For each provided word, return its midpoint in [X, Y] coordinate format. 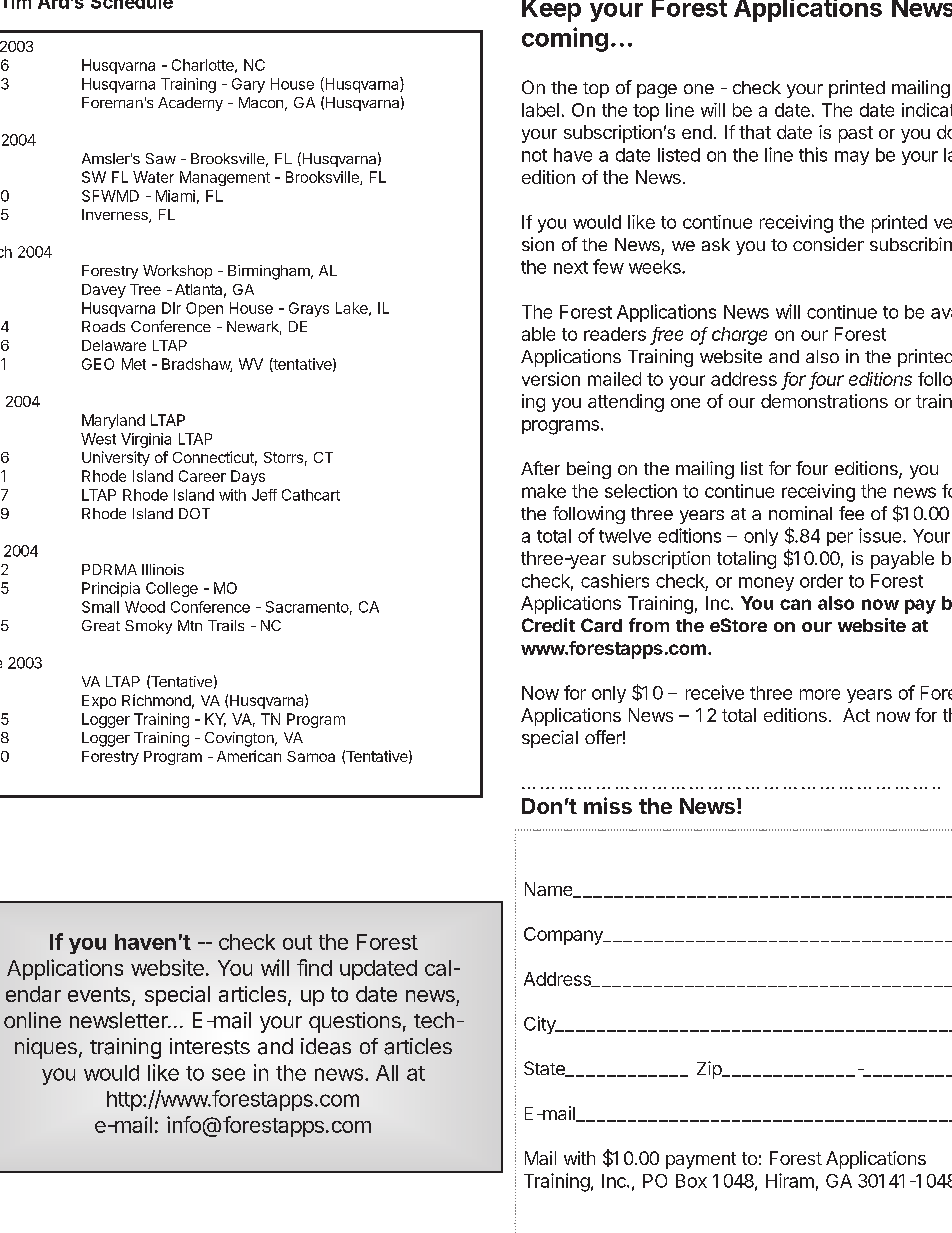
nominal [800, 513]
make [544, 491]
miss [608, 805]
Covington [240, 739]
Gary [248, 85]
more [820, 694]
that [755, 132]
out [297, 942]
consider [828, 244]
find [314, 967]
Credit [548, 625]
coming [565, 39]
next [571, 267]
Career [202, 476]
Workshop [177, 272]
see [228, 1074]
